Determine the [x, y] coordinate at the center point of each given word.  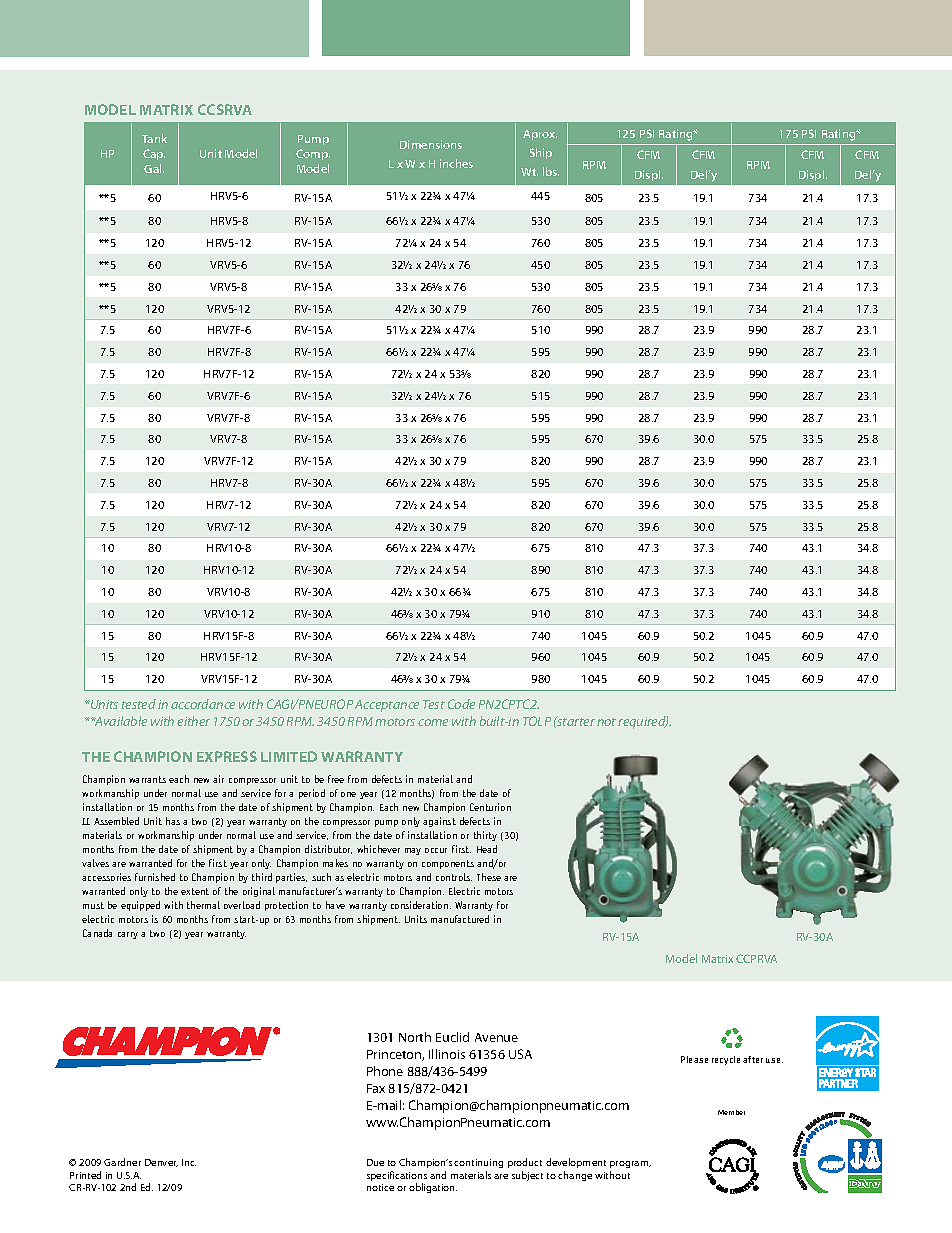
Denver [161, 1163]
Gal [154, 168]
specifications [397, 1177]
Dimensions [431, 144]
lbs [551, 171]
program [630, 1166]
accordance [203, 704]
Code [461, 704]
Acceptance [387, 706]
